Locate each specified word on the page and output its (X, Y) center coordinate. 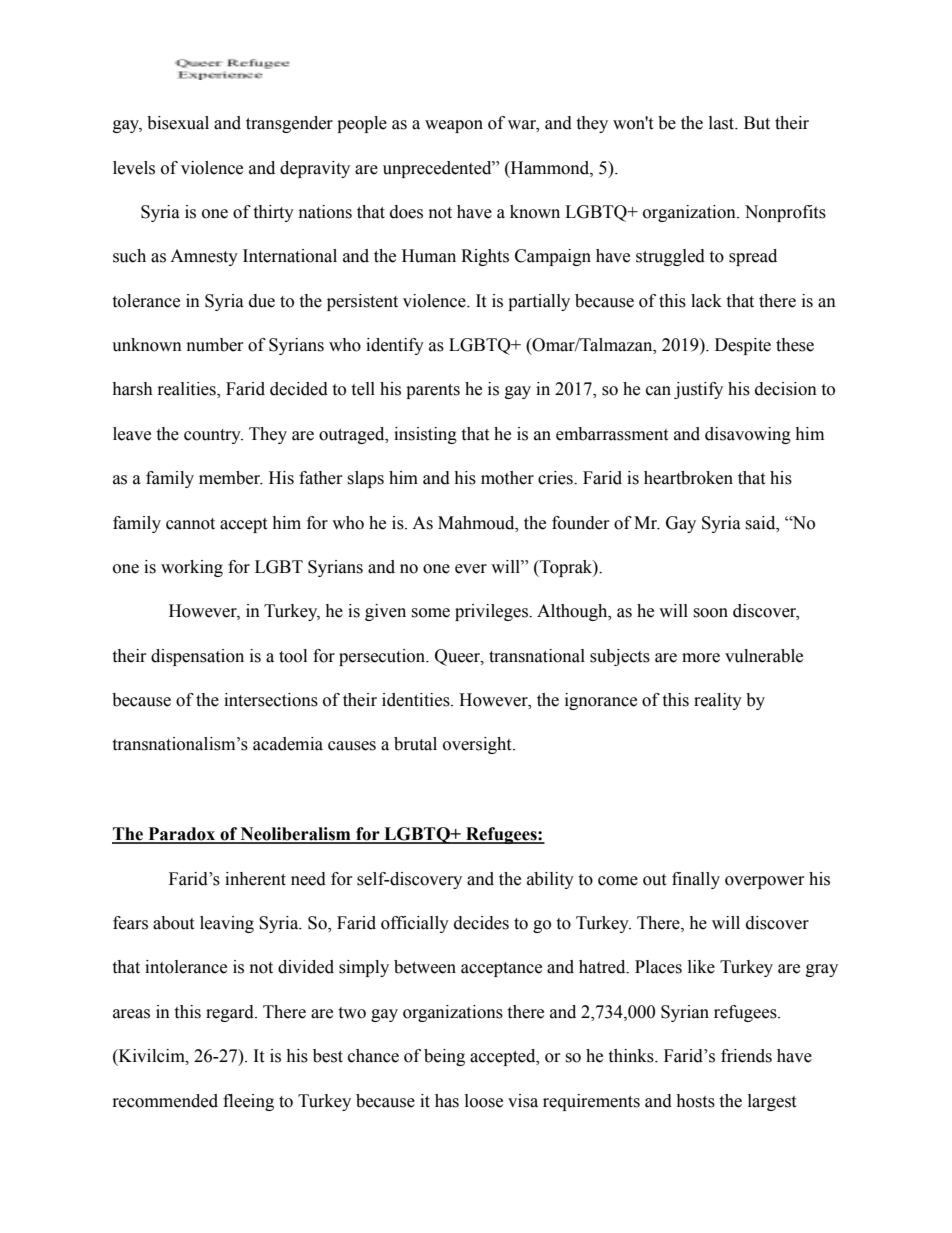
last (723, 123)
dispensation (197, 657)
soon (710, 613)
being (444, 1057)
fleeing (248, 1102)
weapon (454, 126)
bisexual (178, 123)
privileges (492, 612)
